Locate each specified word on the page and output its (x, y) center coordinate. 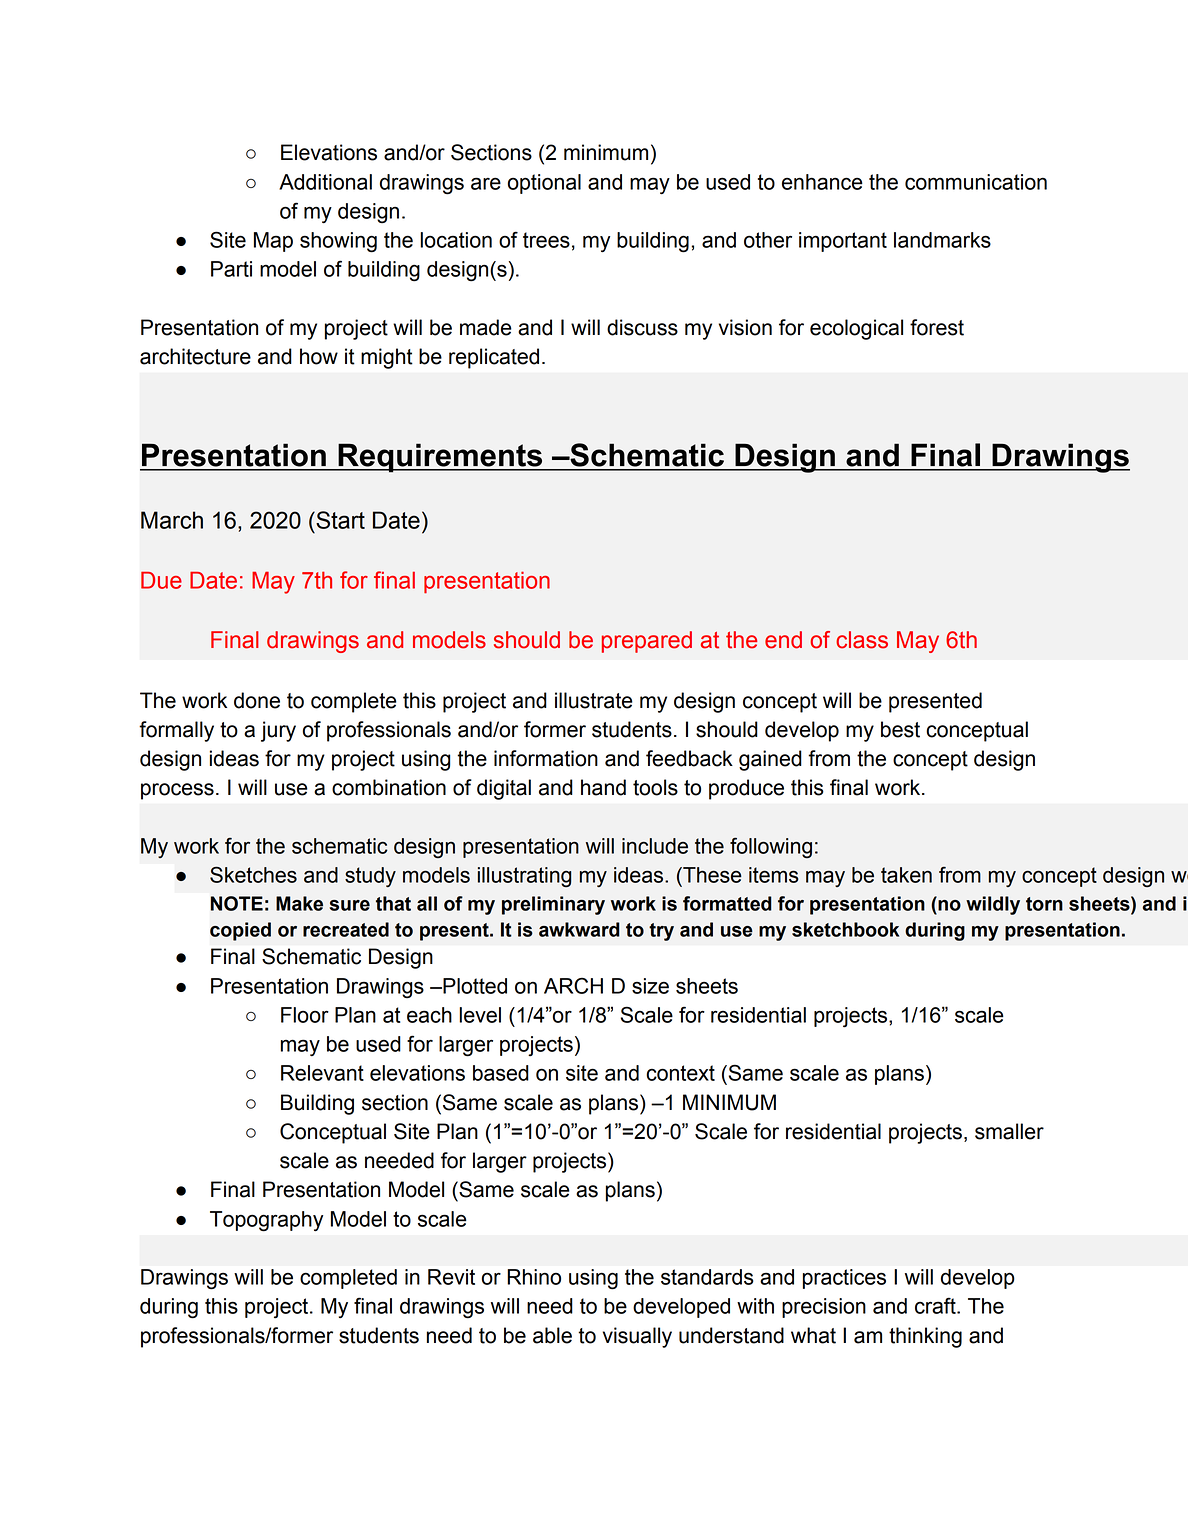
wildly (993, 905)
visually (637, 1337)
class (862, 640)
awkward (579, 929)
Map (273, 242)
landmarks (942, 240)
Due (161, 580)
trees (546, 240)
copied (240, 931)
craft (936, 1305)
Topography (266, 1221)
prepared (647, 642)
